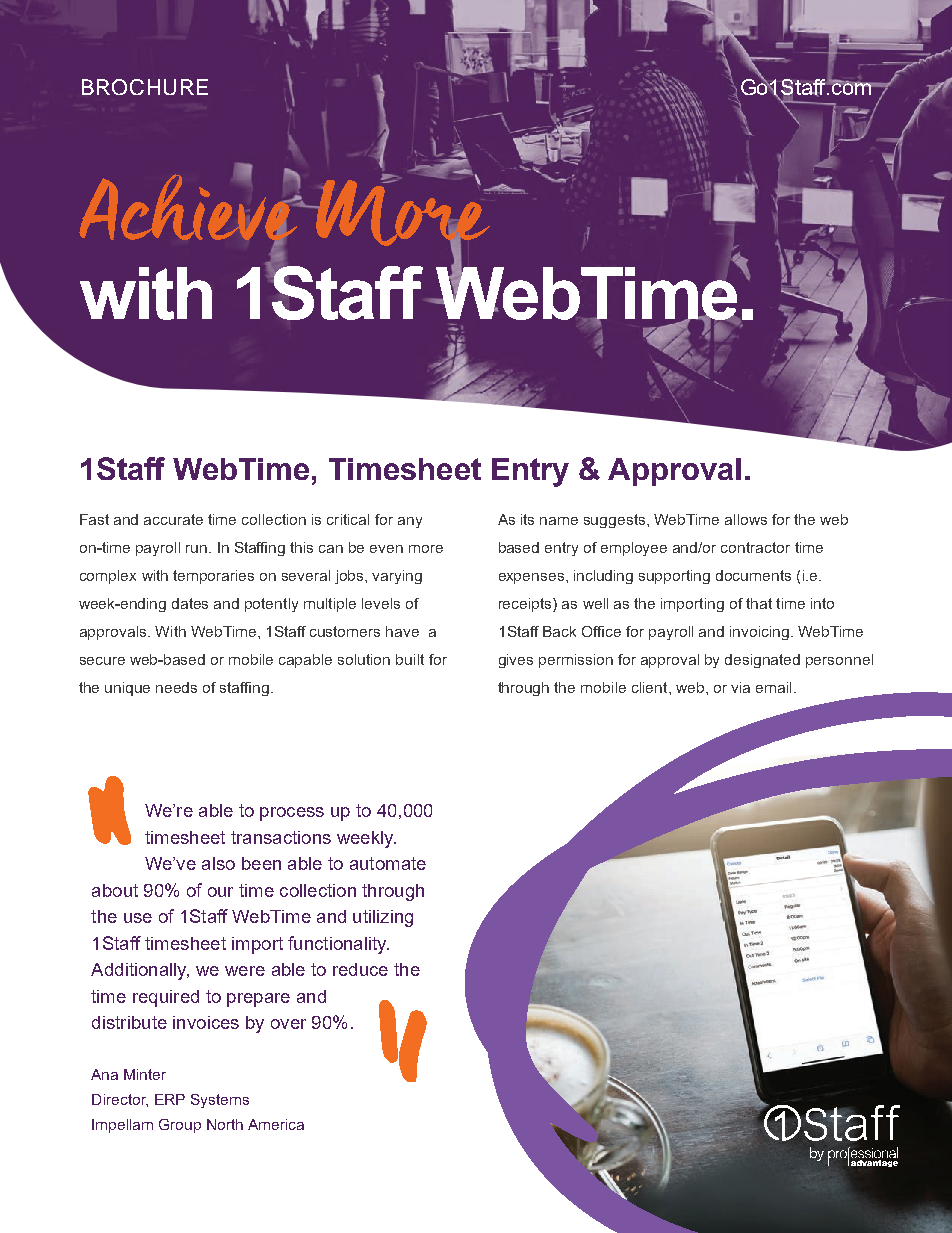 This document has width=952, height=1233. What do you see at coordinates (170, 1099) in the document?
I see `ERP` at bounding box center [170, 1099].
